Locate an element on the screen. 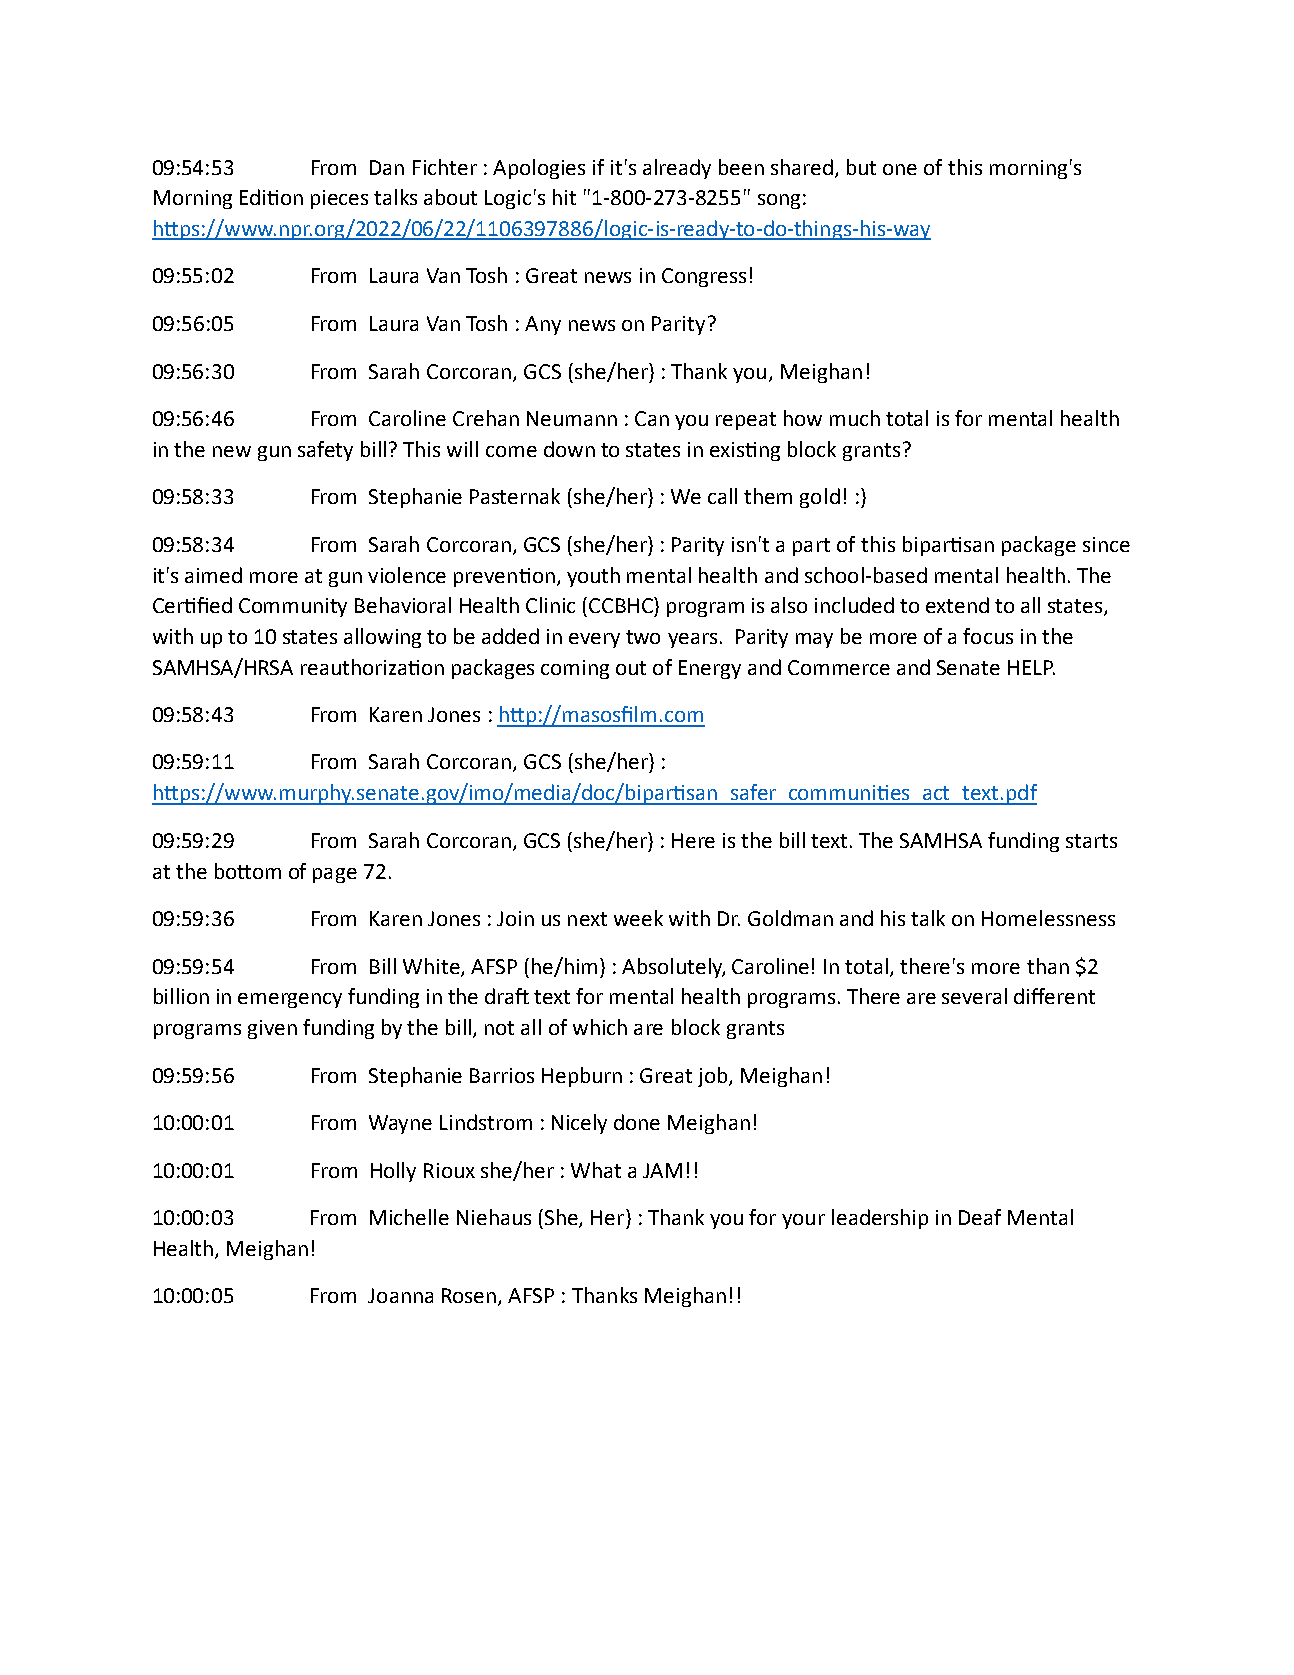 The height and width of the screenshot is (1675, 1294). Energy is located at coordinates (710, 669).
